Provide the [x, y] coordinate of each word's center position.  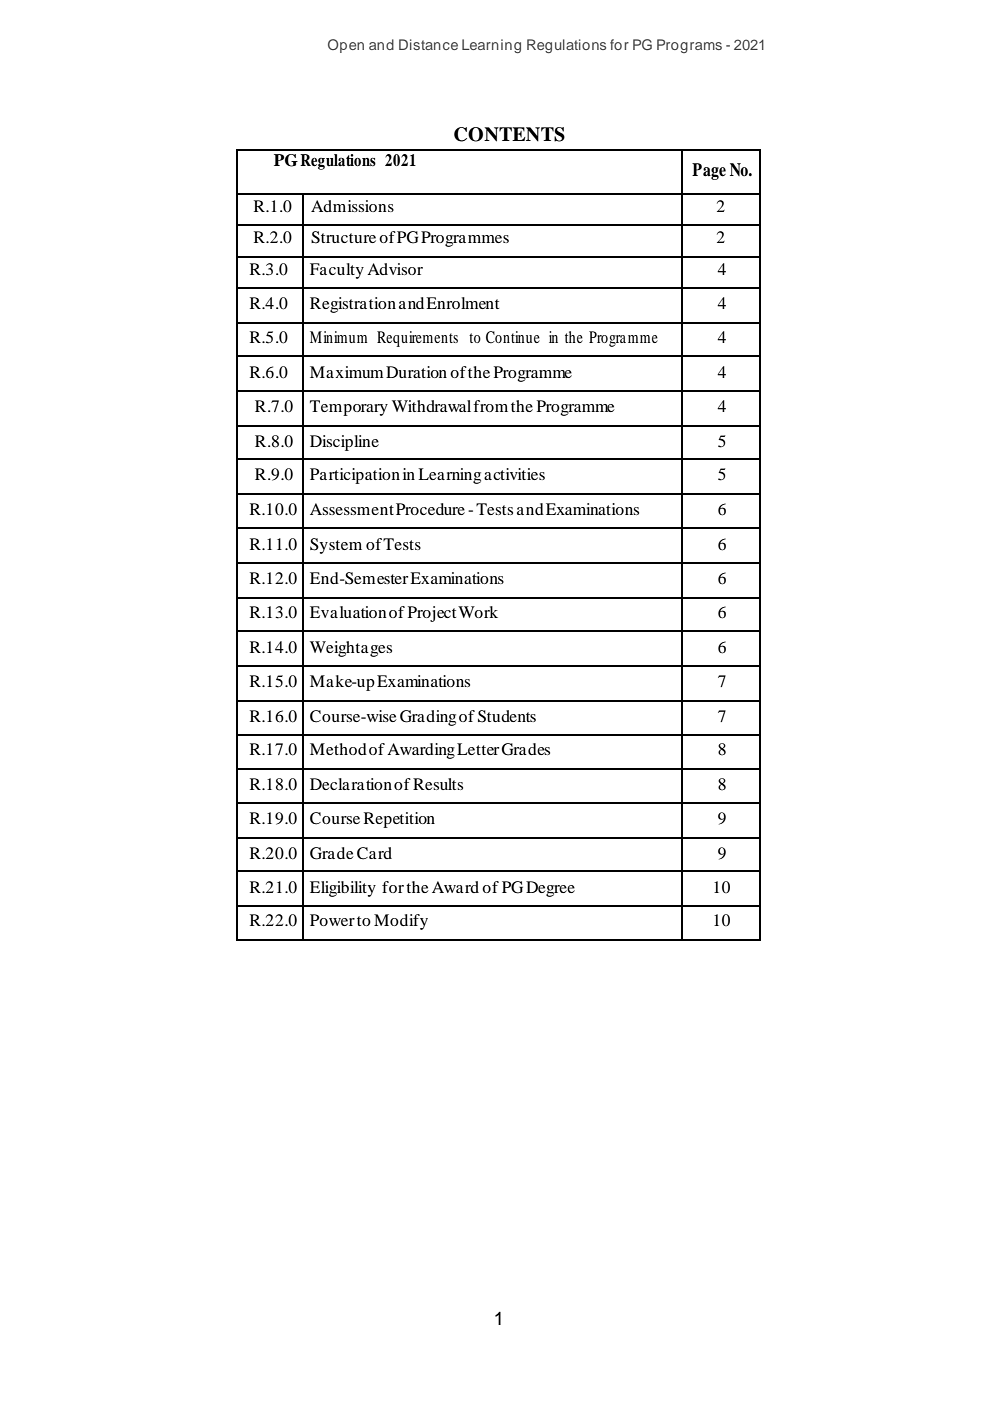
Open [346, 46]
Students [507, 716]
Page [709, 171]
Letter [478, 749]
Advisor [395, 269]
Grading [428, 718]
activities [514, 474]
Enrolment [462, 303]
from [490, 406]
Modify [401, 922]
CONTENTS [509, 134]
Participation [355, 476]
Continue [513, 337]
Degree [550, 889]
